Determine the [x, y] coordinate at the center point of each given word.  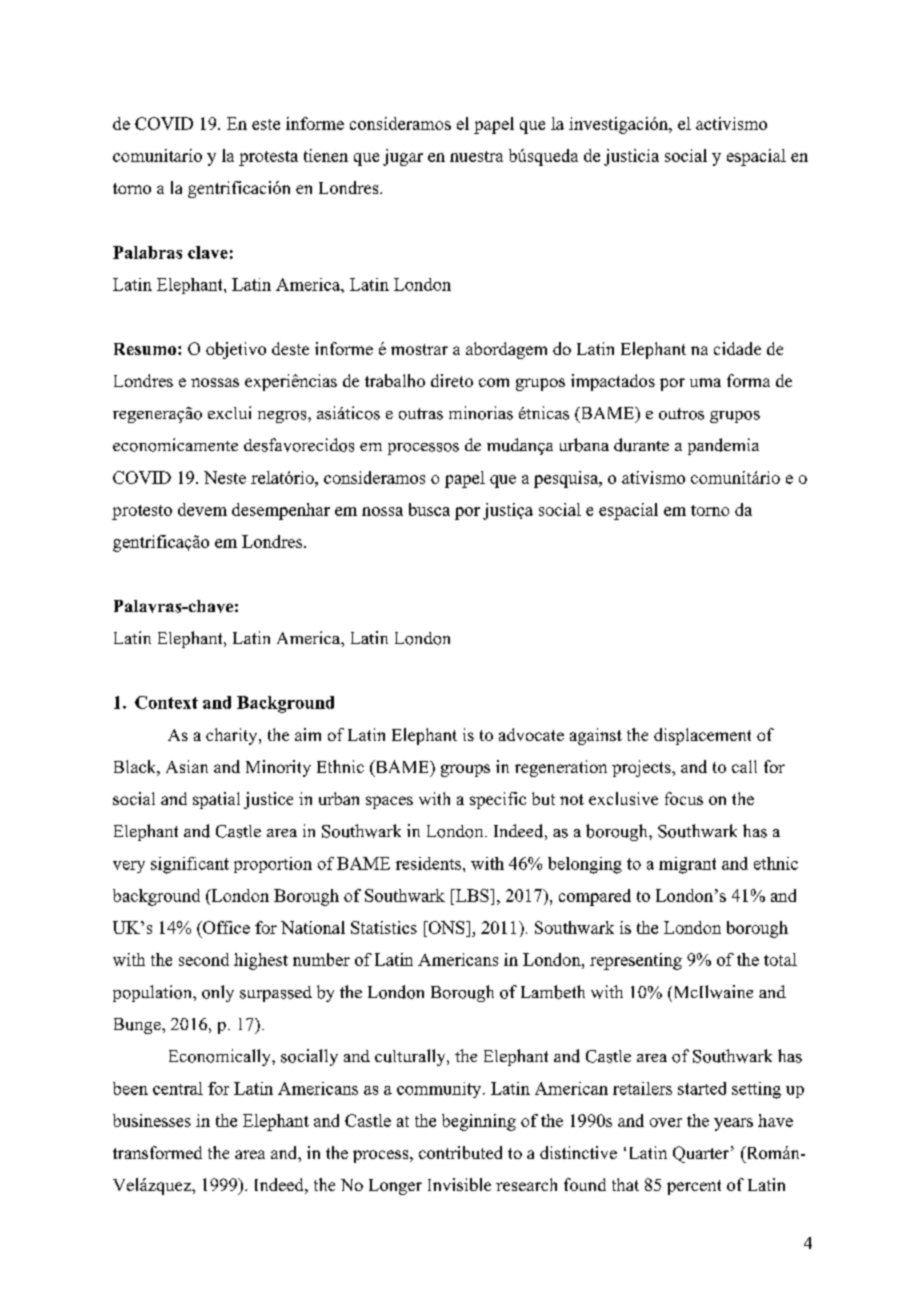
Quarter [702, 1154]
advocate [531, 734]
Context [166, 702]
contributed [460, 1152]
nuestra [476, 156]
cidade [737, 348]
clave [208, 252]
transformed [157, 1152]
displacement [702, 736]
